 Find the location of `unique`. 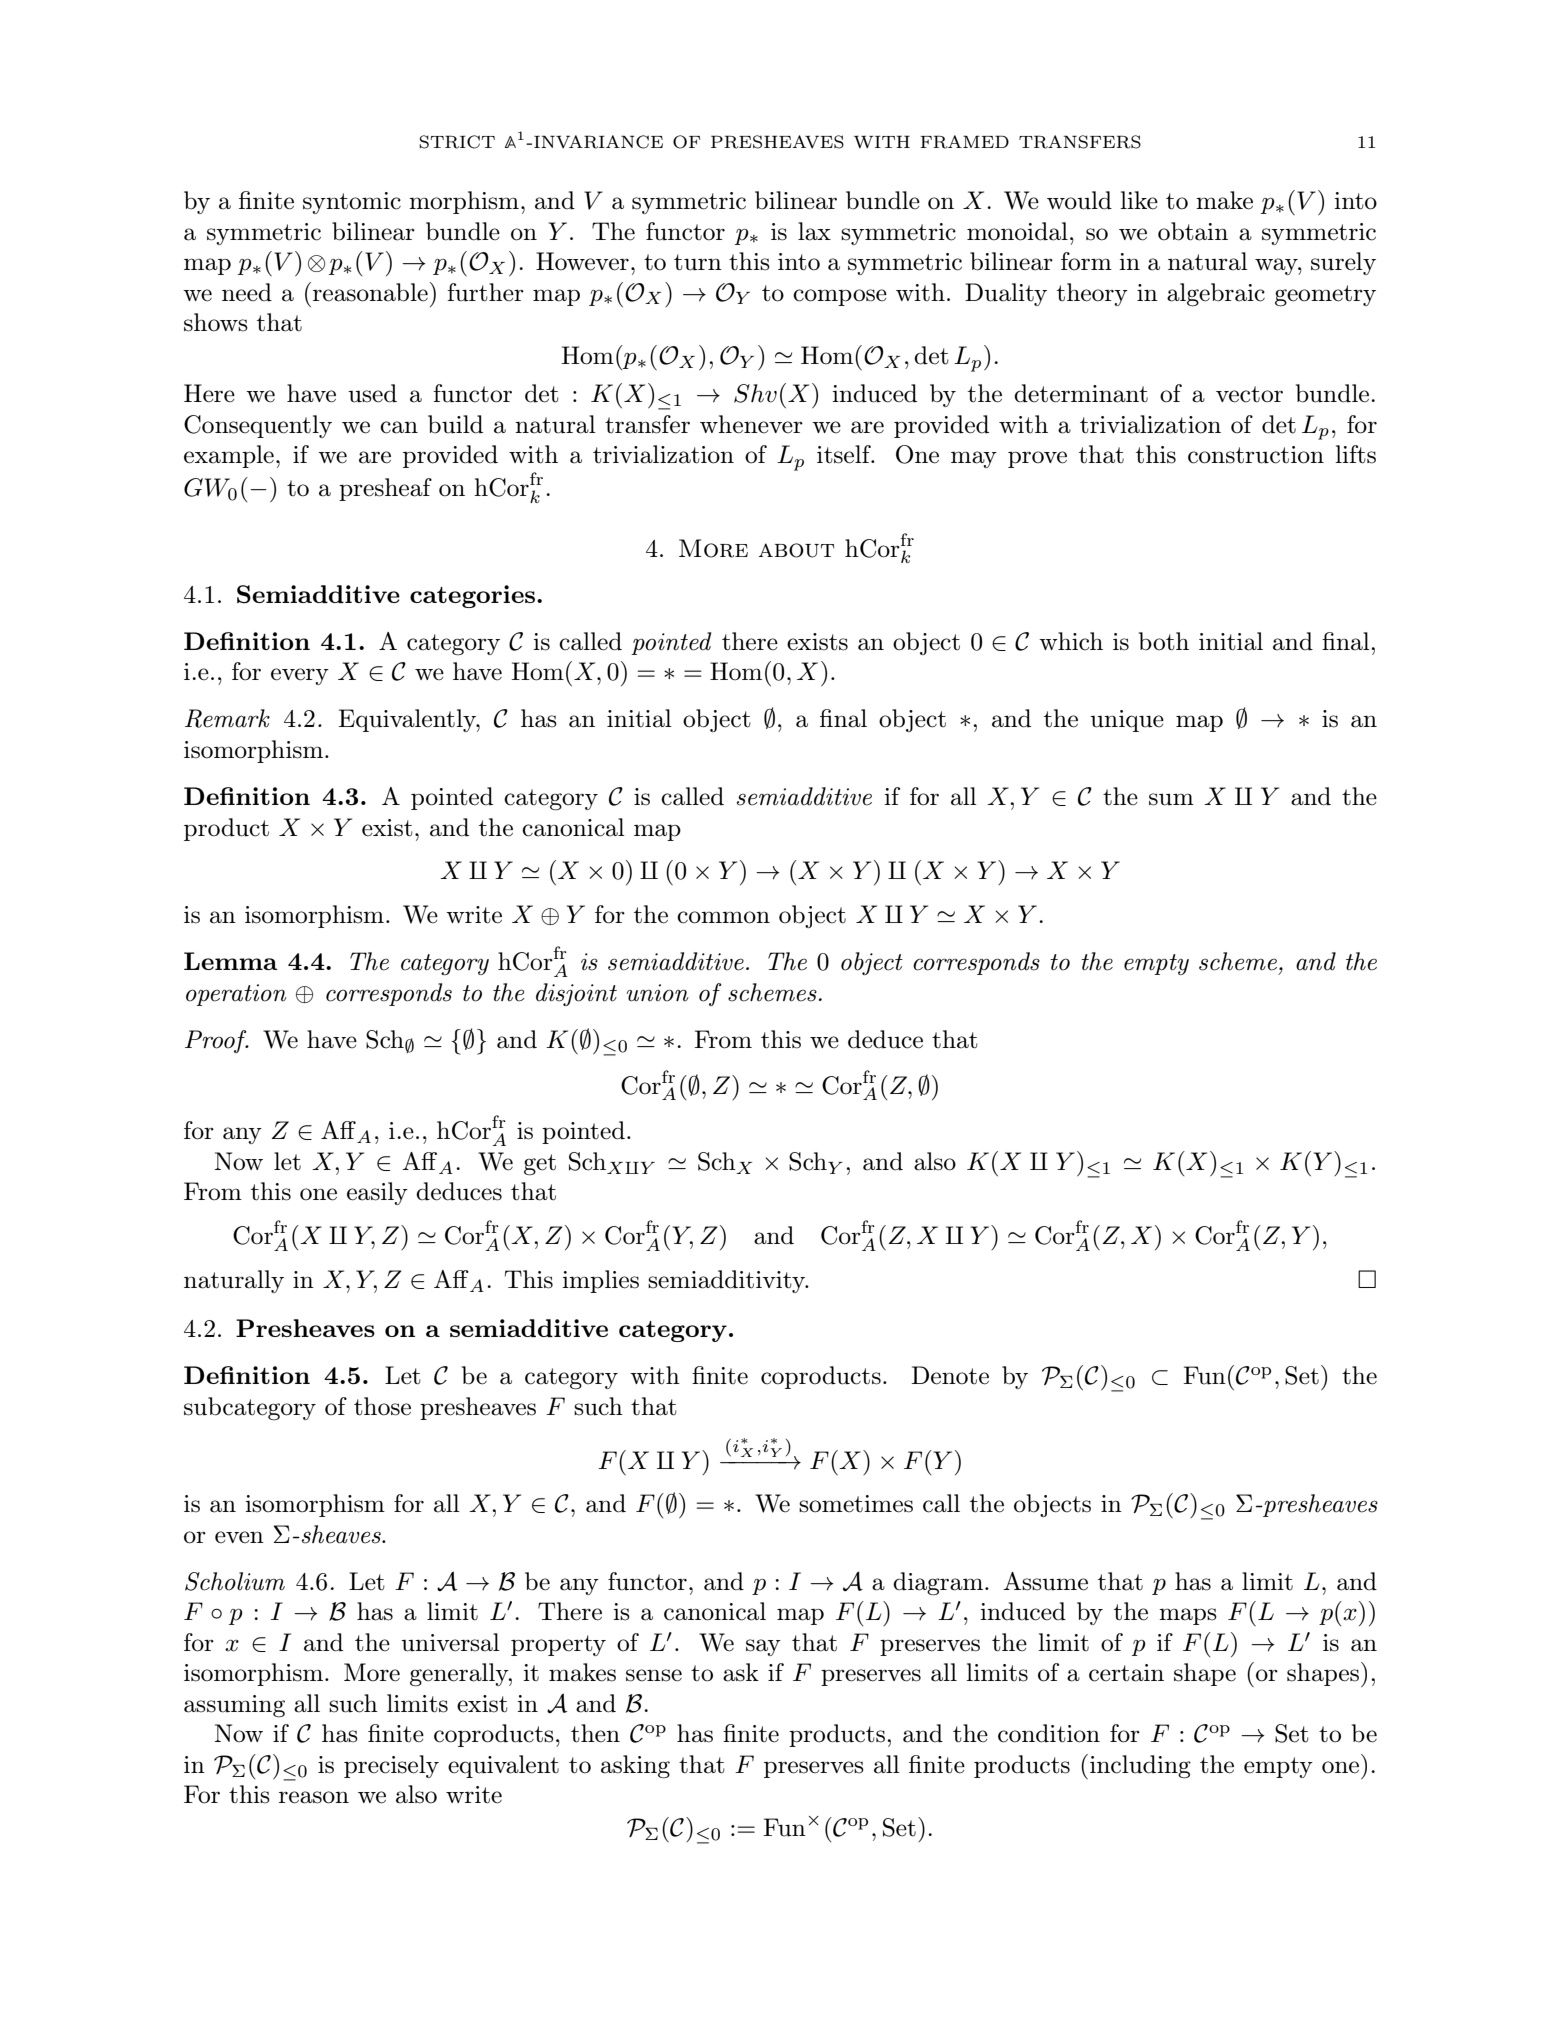

unique is located at coordinates (1127, 721).
